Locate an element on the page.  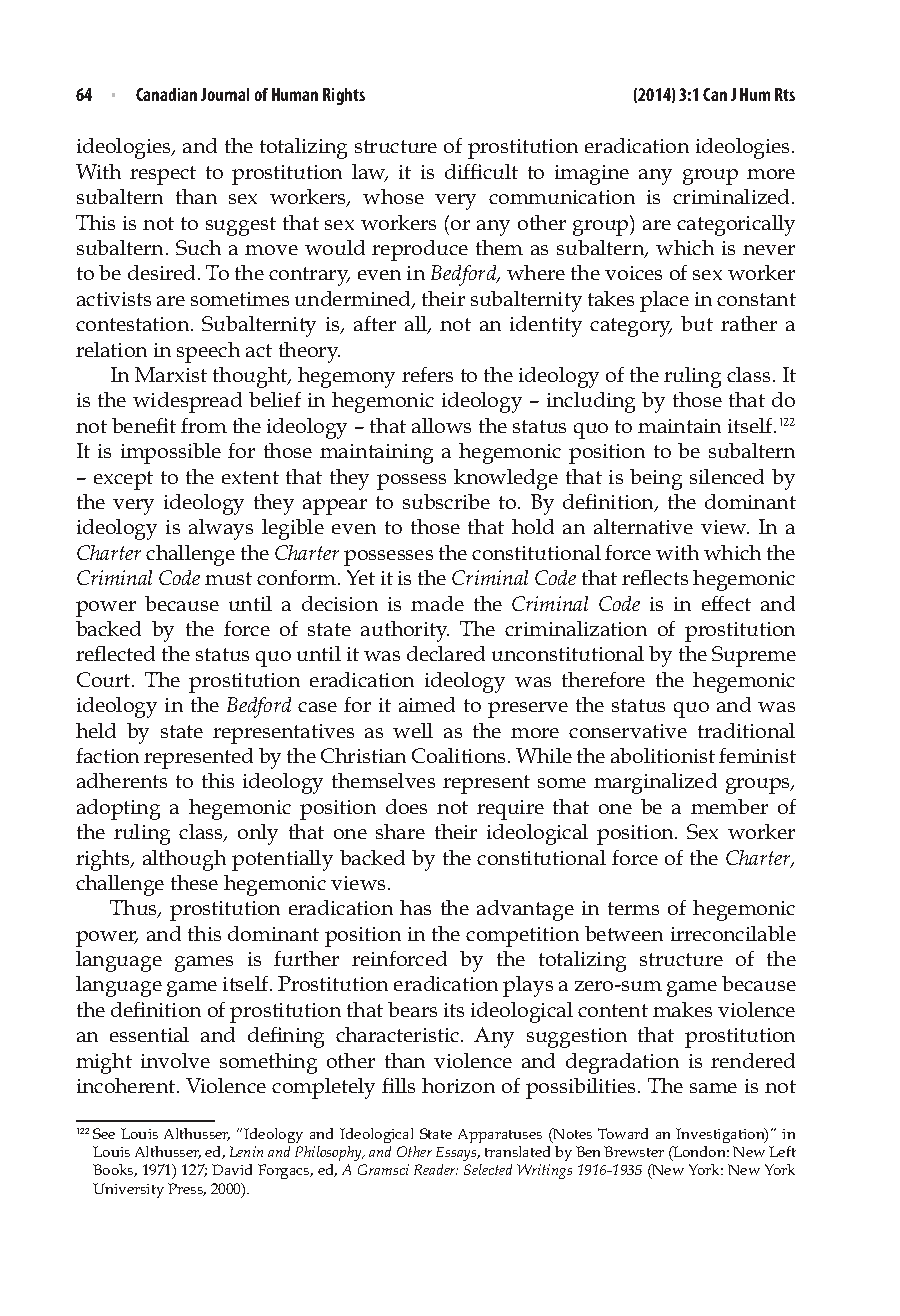
Brewster is located at coordinates (634, 1151).
